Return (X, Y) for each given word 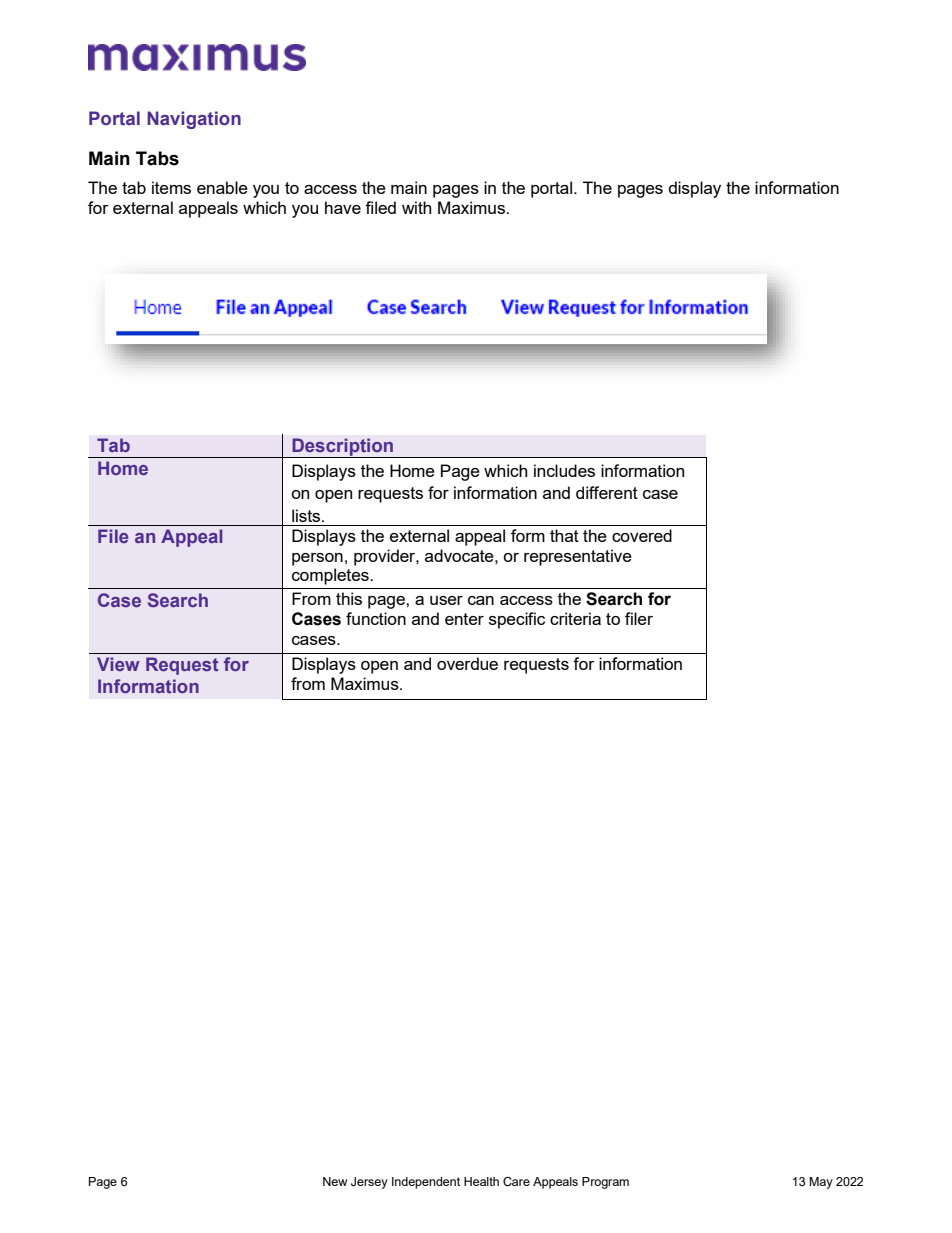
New (335, 1181)
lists (307, 515)
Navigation (194, 120)
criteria (575, 618)
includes (564, 470)
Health (481, 1181)
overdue (467, 663)
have (343, 207)
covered (642, 535)
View (118, 664)
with (416, 207)
